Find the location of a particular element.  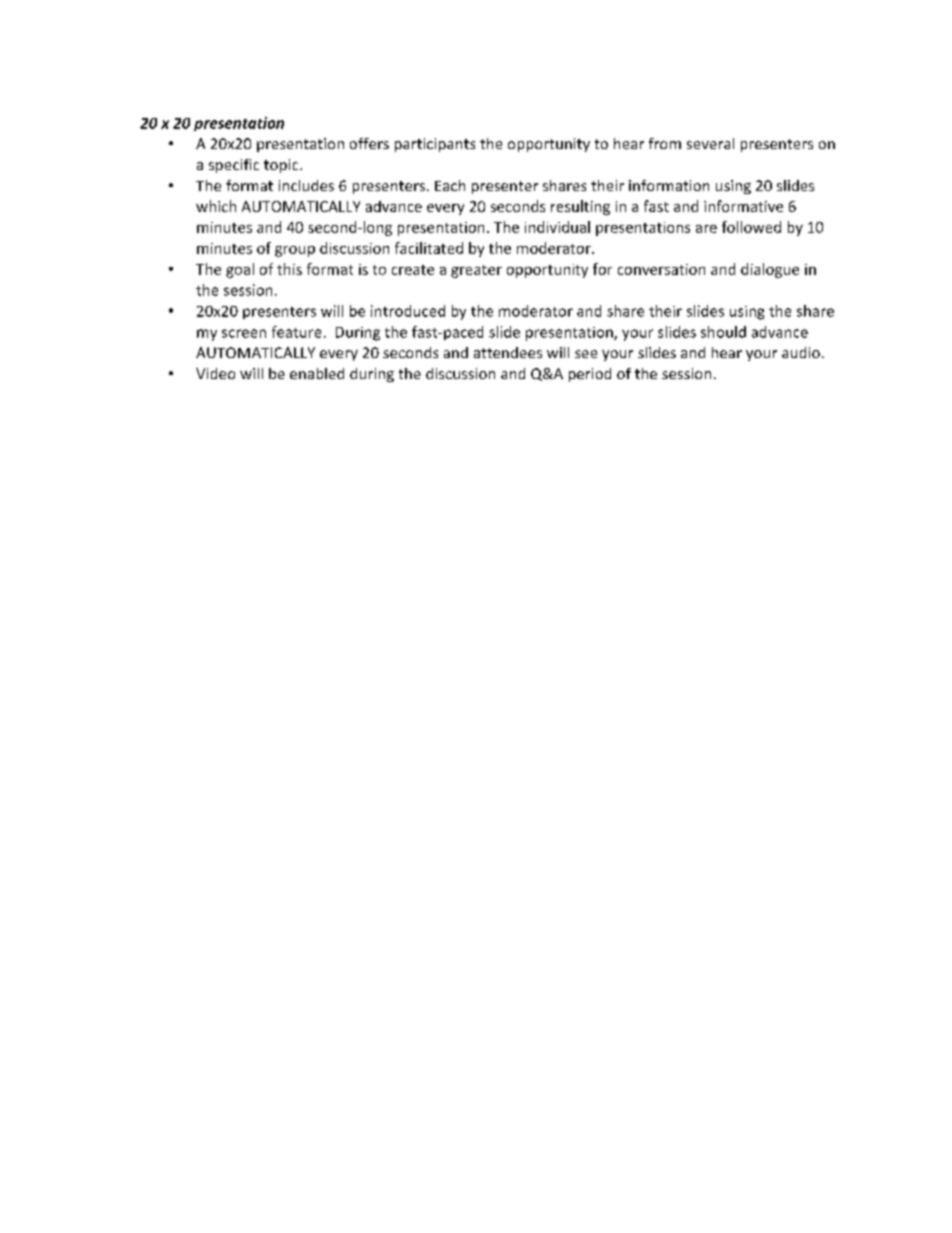

attendees is located at coordinates (508, 352).
